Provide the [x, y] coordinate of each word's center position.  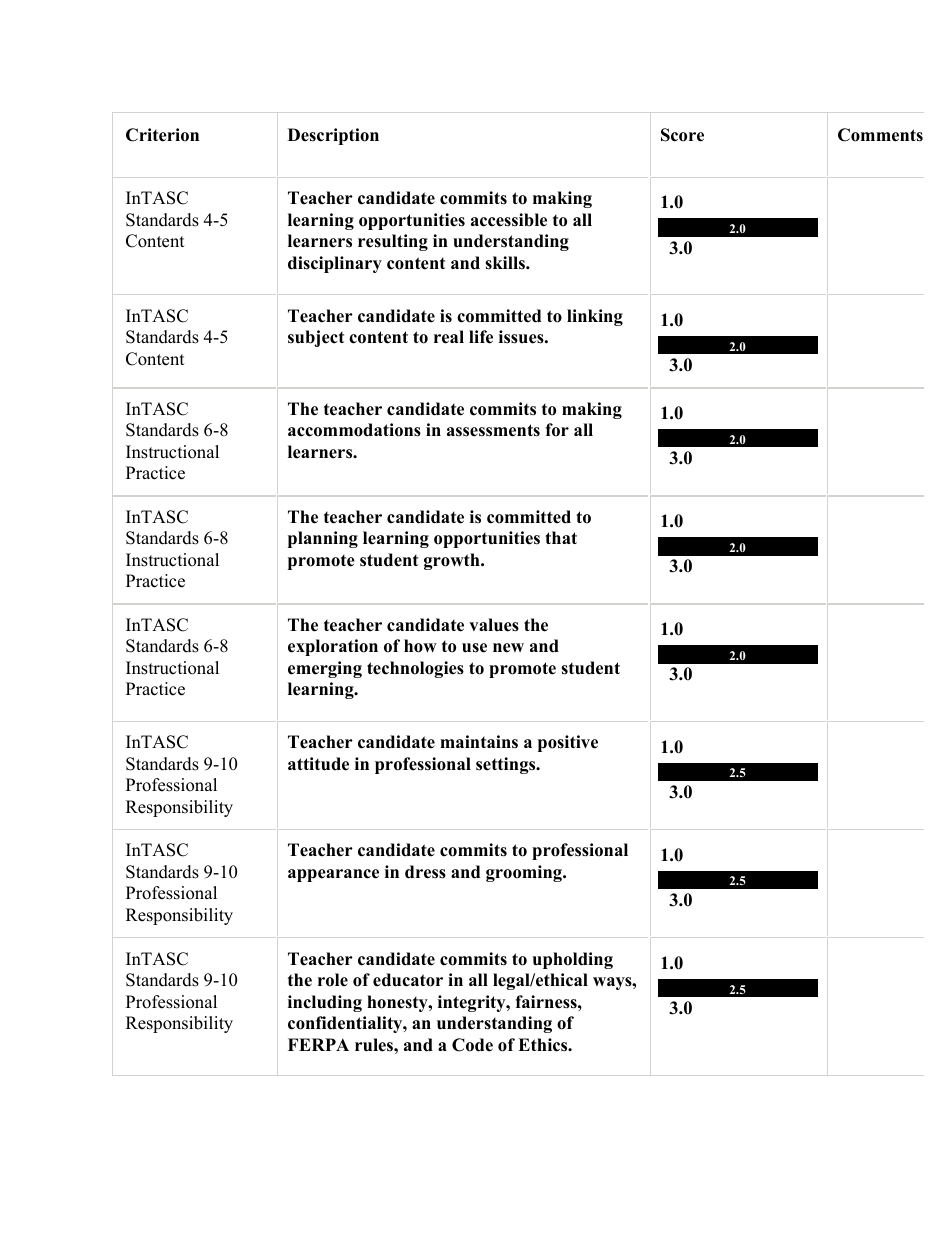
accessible [509, 220]
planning [323, 539]
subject [316, 338]
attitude [318, 764]
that [561, 537]
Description [333, 136]
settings [507, 765]
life [481, 337]
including [325, 1003]
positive [568, 743]
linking [595, 317]
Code [472, 1045]
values [494, 625]
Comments [880, 135]
